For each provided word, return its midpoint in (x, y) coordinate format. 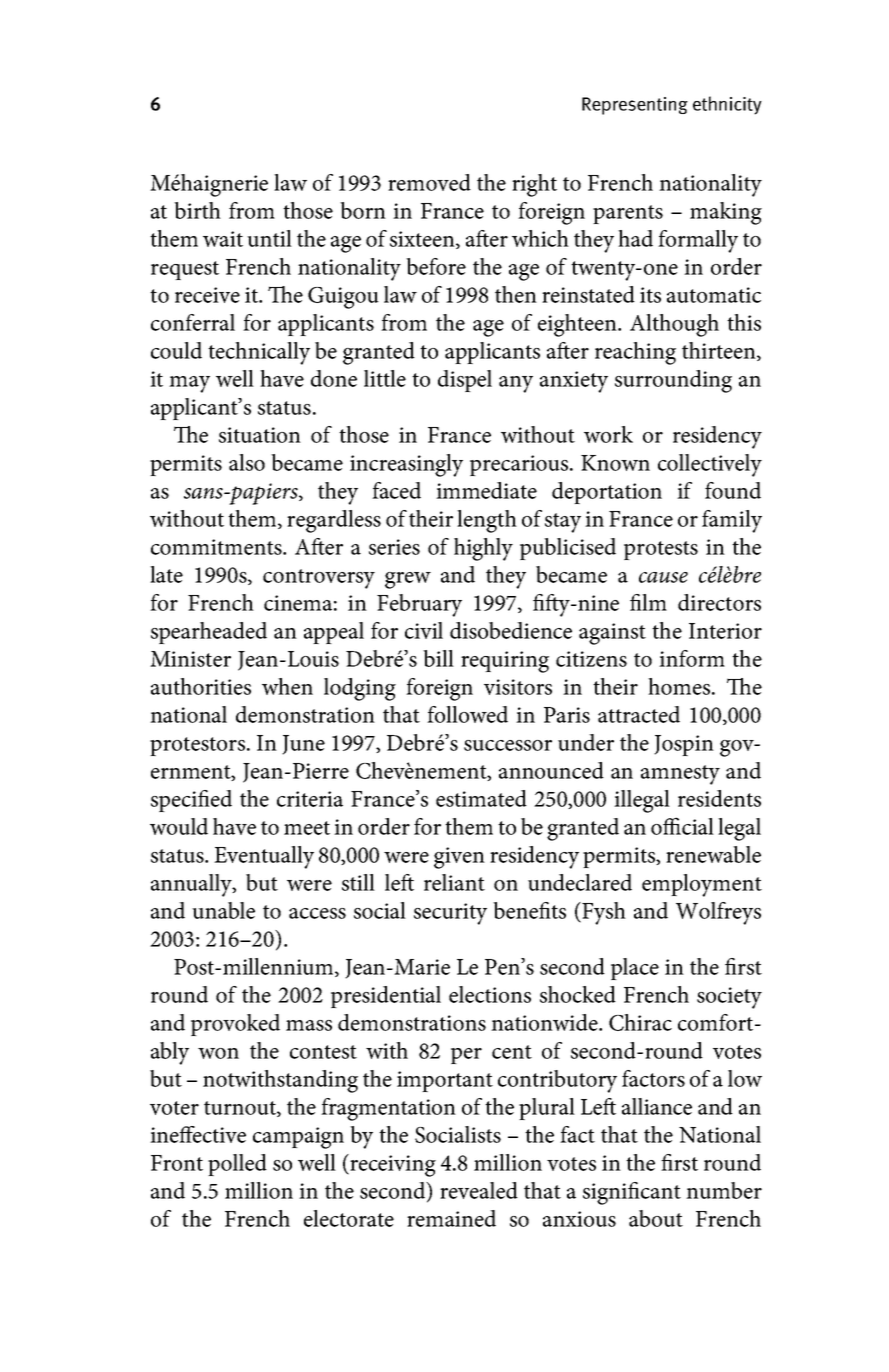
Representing (635, 106)
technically (259, 353)
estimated (481, 798)
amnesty (680, 775)
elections (490, 994)
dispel (465, 381)
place (635, 969)
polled (237, 1165)
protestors (197, 746)
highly (483, 549)
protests (661, 550)
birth (197, 210)
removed (429, 182)
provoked (235, 1025)
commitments (217, 547)
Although (674, 325)
